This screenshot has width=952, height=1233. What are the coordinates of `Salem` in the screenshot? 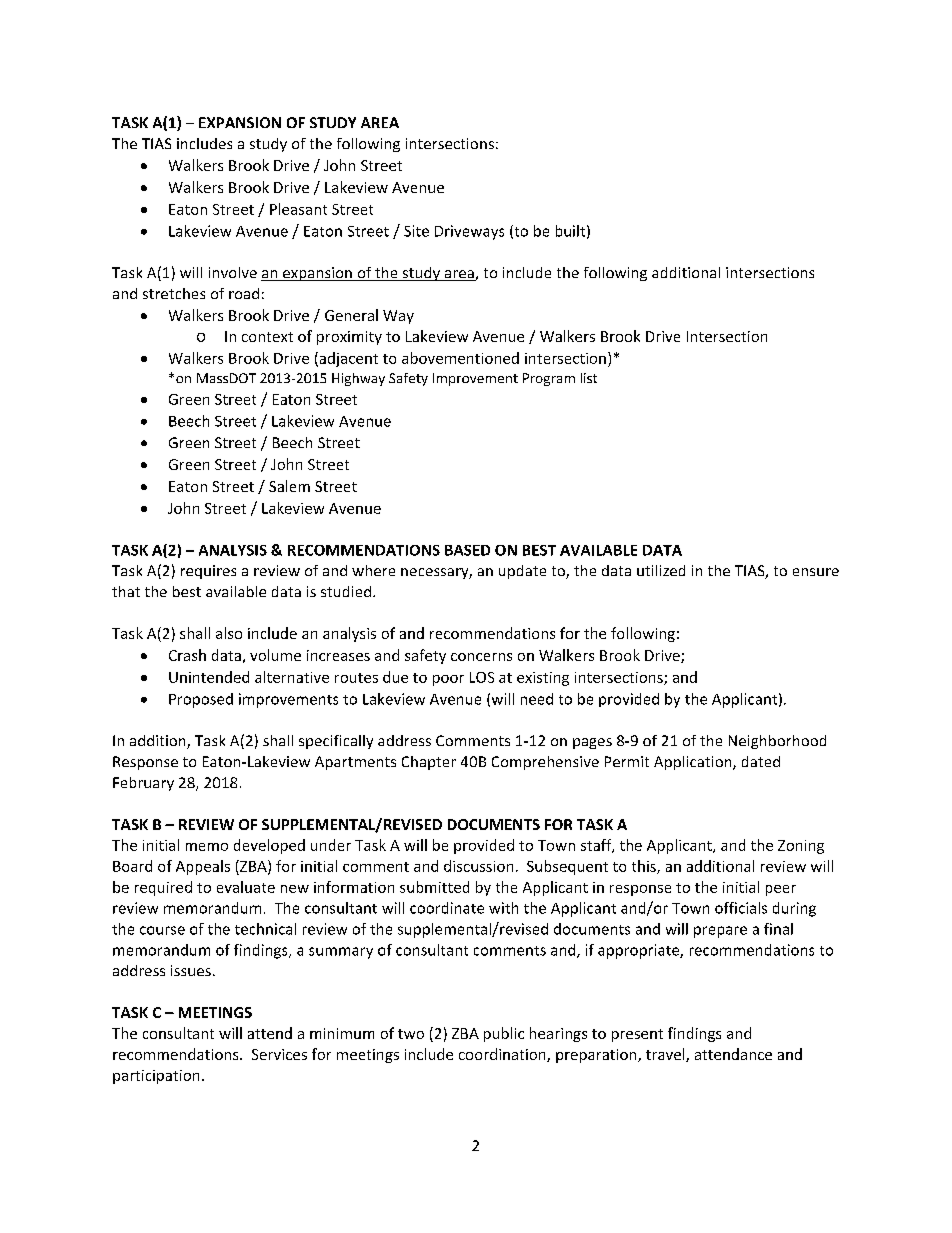 It's located at (289, 486).
